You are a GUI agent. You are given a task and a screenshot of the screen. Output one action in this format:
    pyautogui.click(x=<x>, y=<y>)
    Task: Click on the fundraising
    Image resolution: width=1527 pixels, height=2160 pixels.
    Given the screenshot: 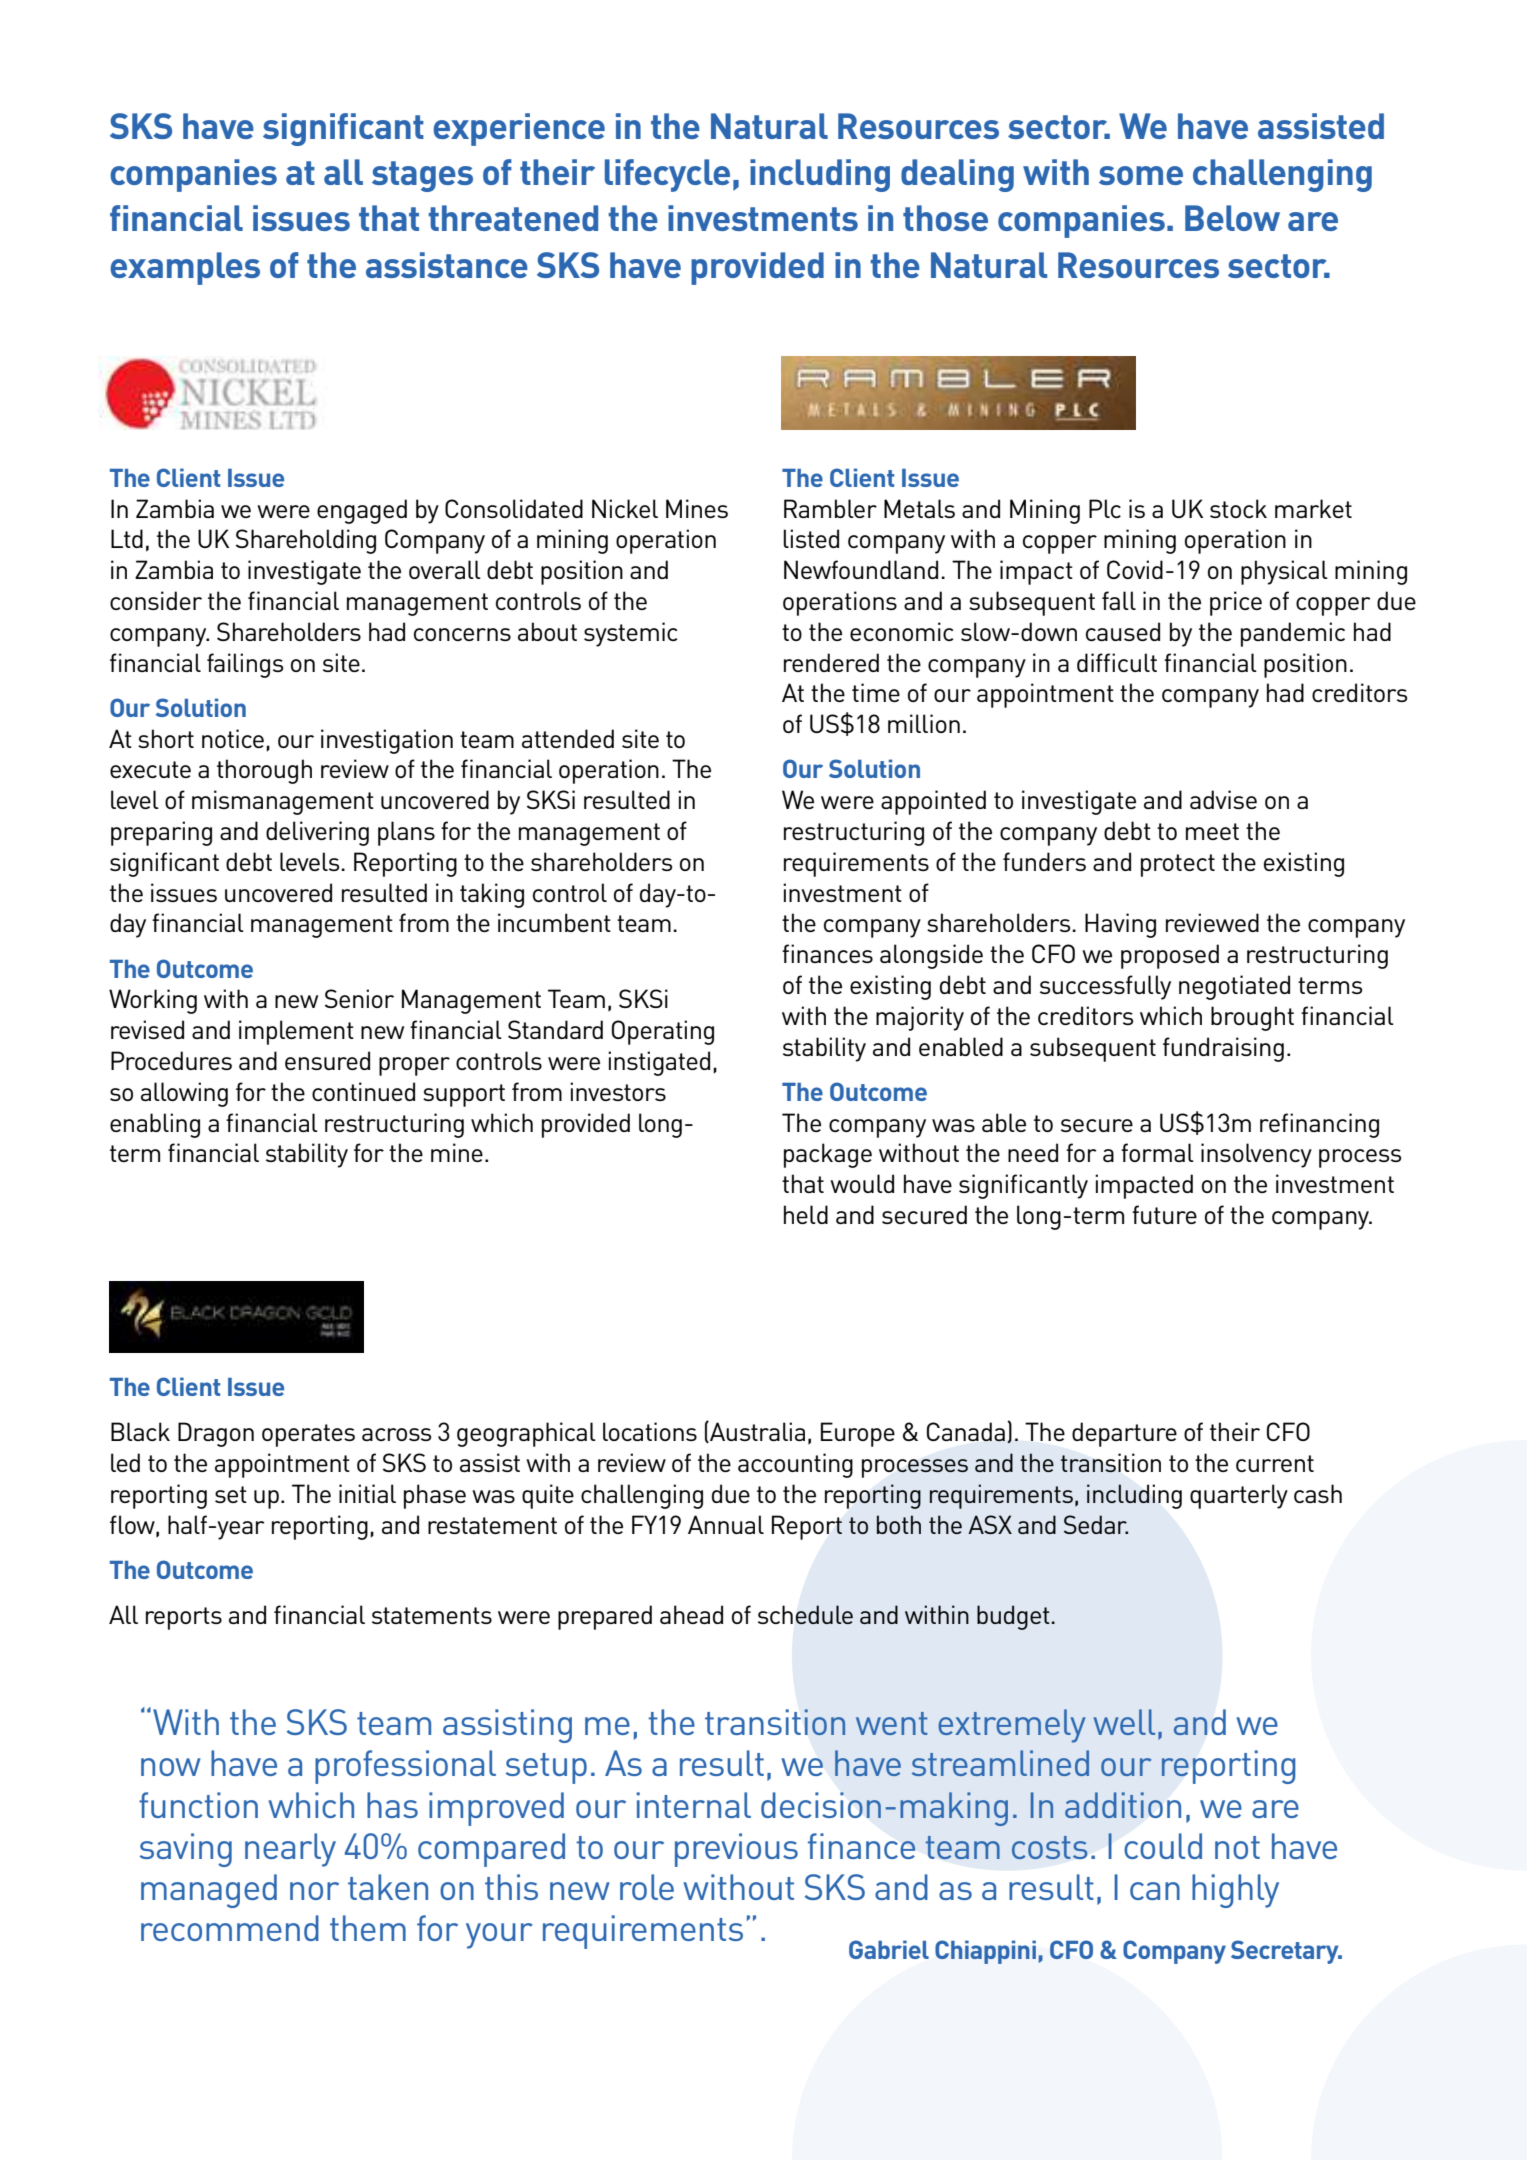 What is the action you would take?
    pyautogui.click(x=1223, y=1049)
